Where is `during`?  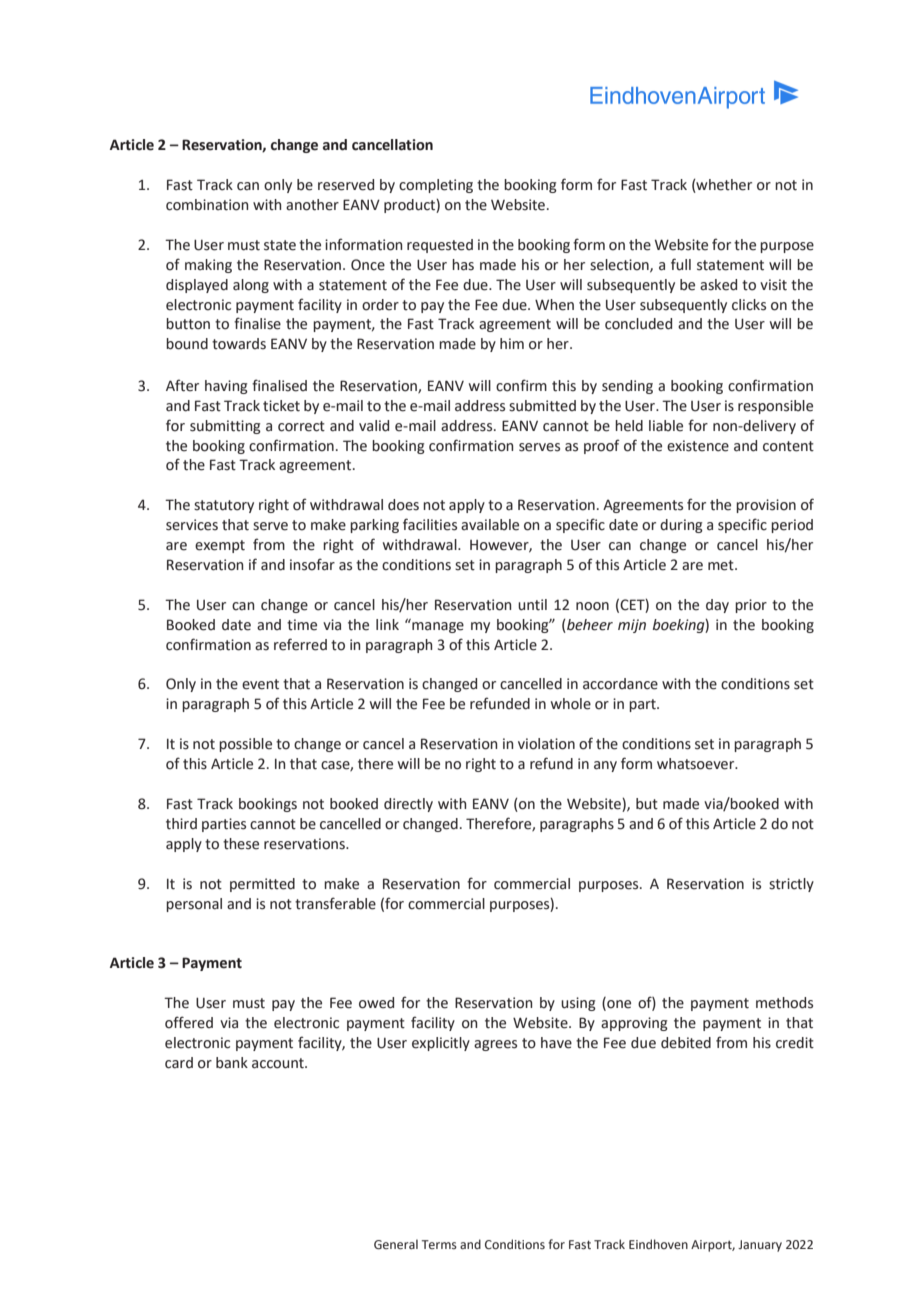
during is located at coordinates (681, 526).
